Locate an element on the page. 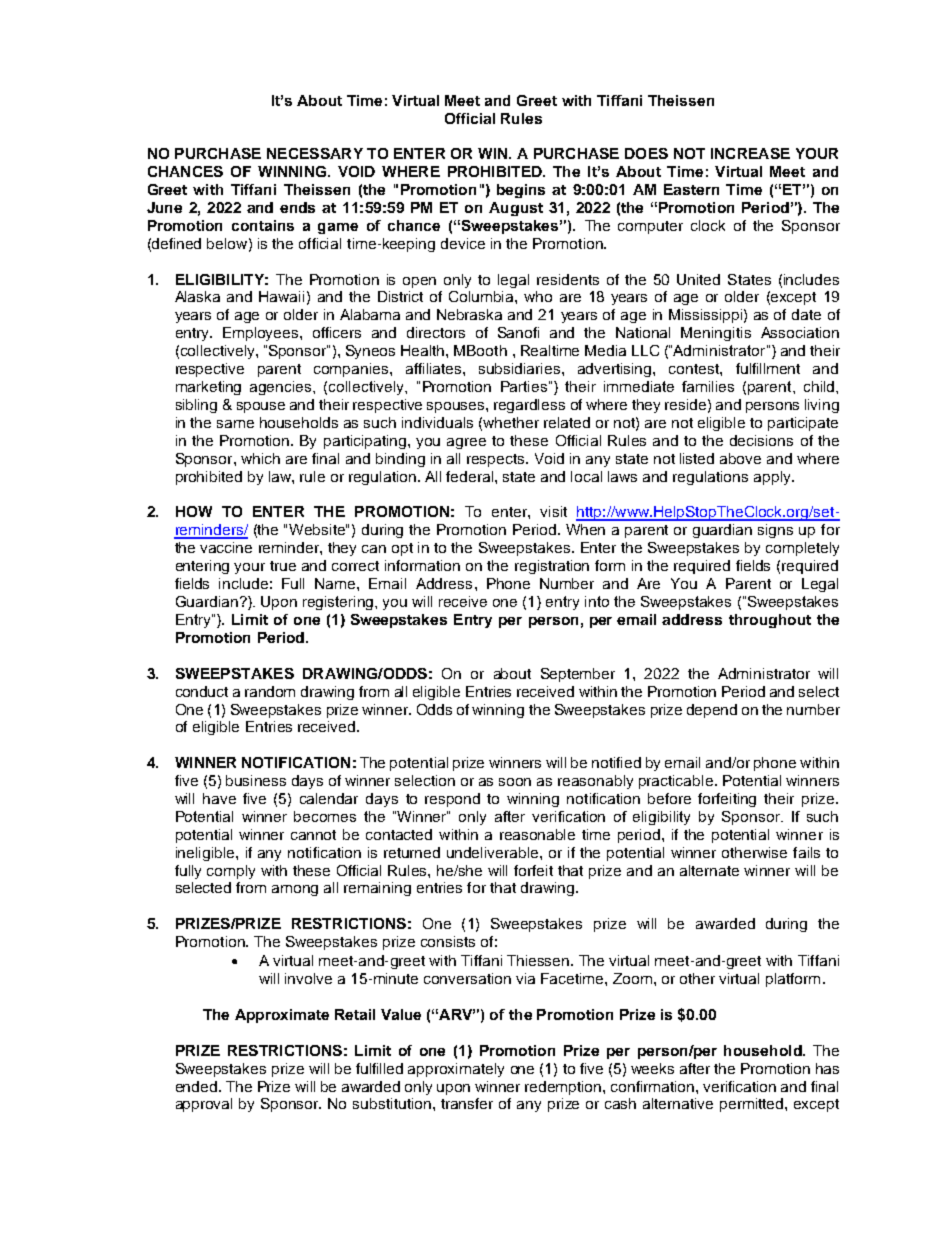 The image size is (952, 1233). throughout is located at coordinates (770, 621).
